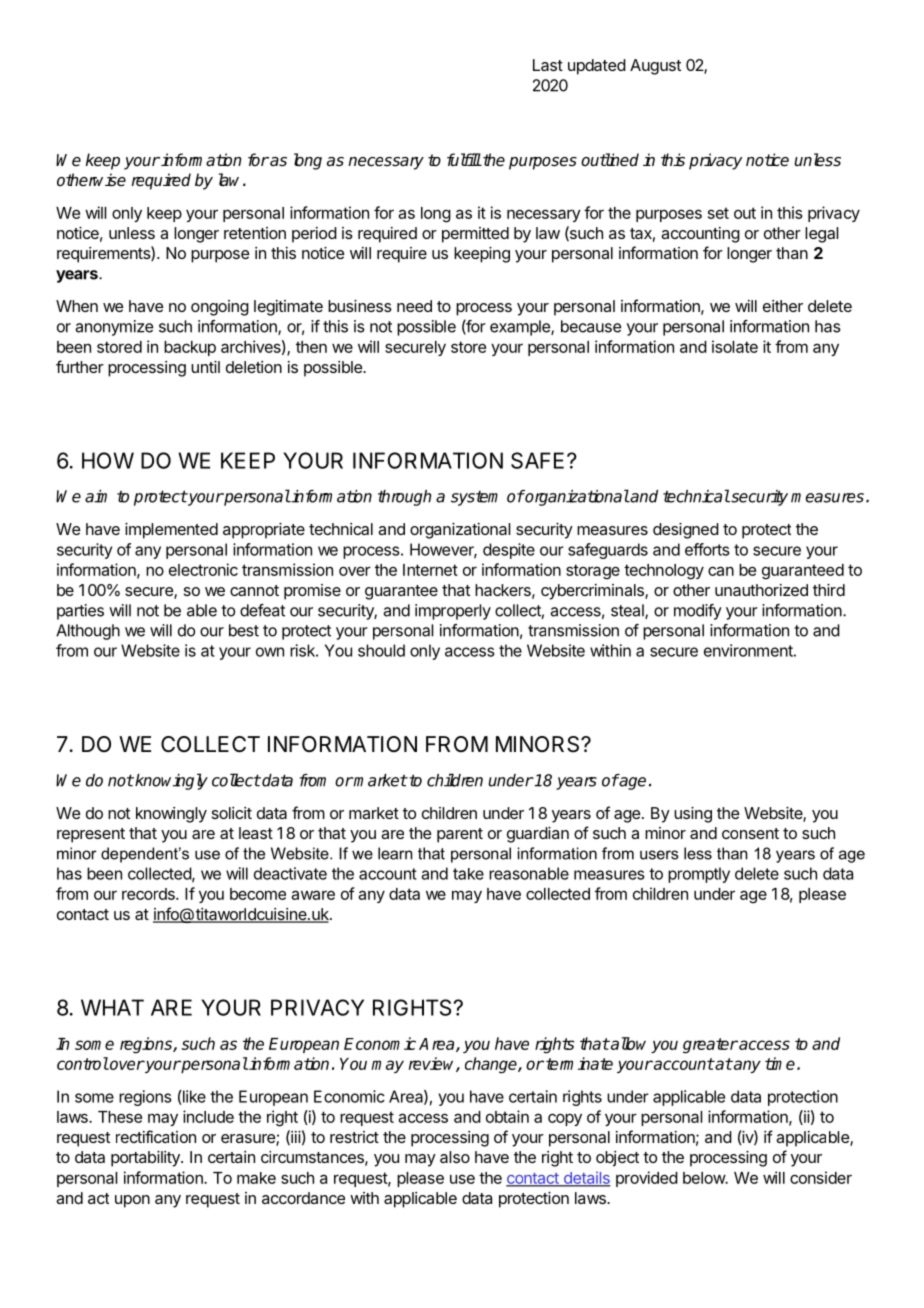 The image size is (924, 1308). I want to click on portability, so click(146, 1159).
